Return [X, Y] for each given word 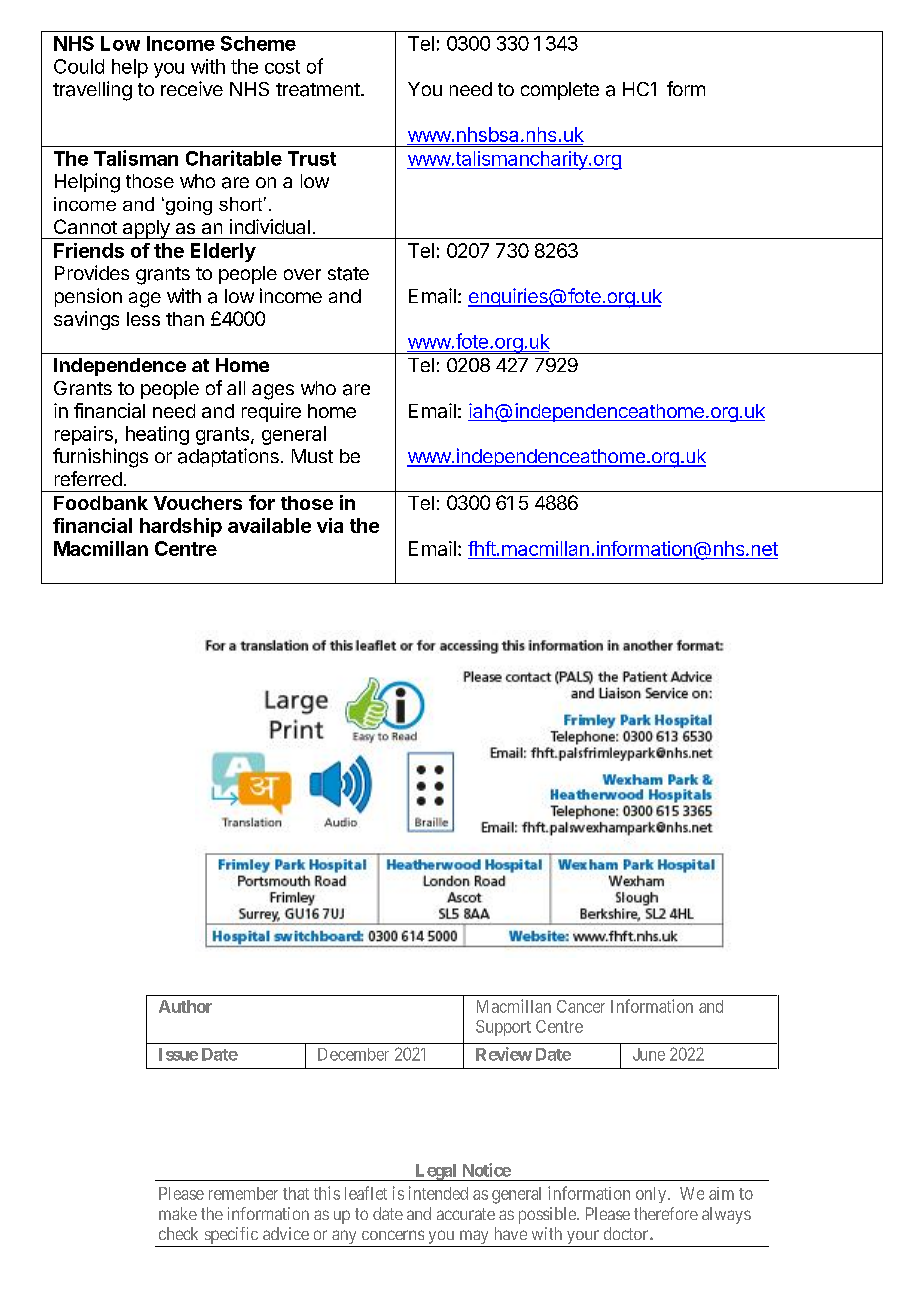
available [269, 525]
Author [185, 1006]
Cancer [581, 1006]
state [348, 274]
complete [560, 91]
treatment [319, 90]
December [353, 1054]
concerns [393, 1235]
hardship [181, 527]
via [330, 525]
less [143, 319]
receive [192, 88]
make [178, 1213]
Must [312, 456]
